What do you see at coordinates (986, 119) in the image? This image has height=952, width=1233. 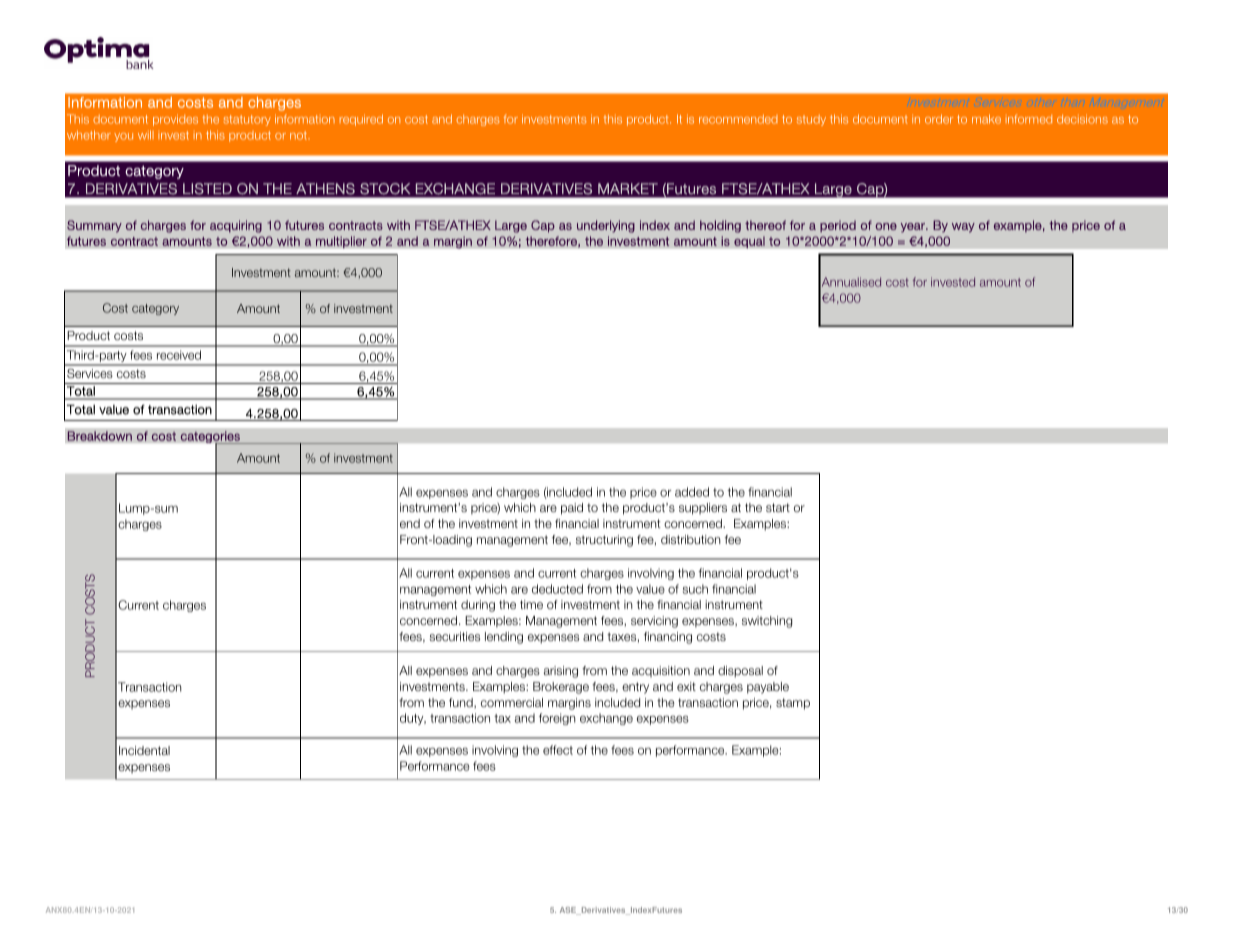 I see `make` at bounding box center [986, 119].
